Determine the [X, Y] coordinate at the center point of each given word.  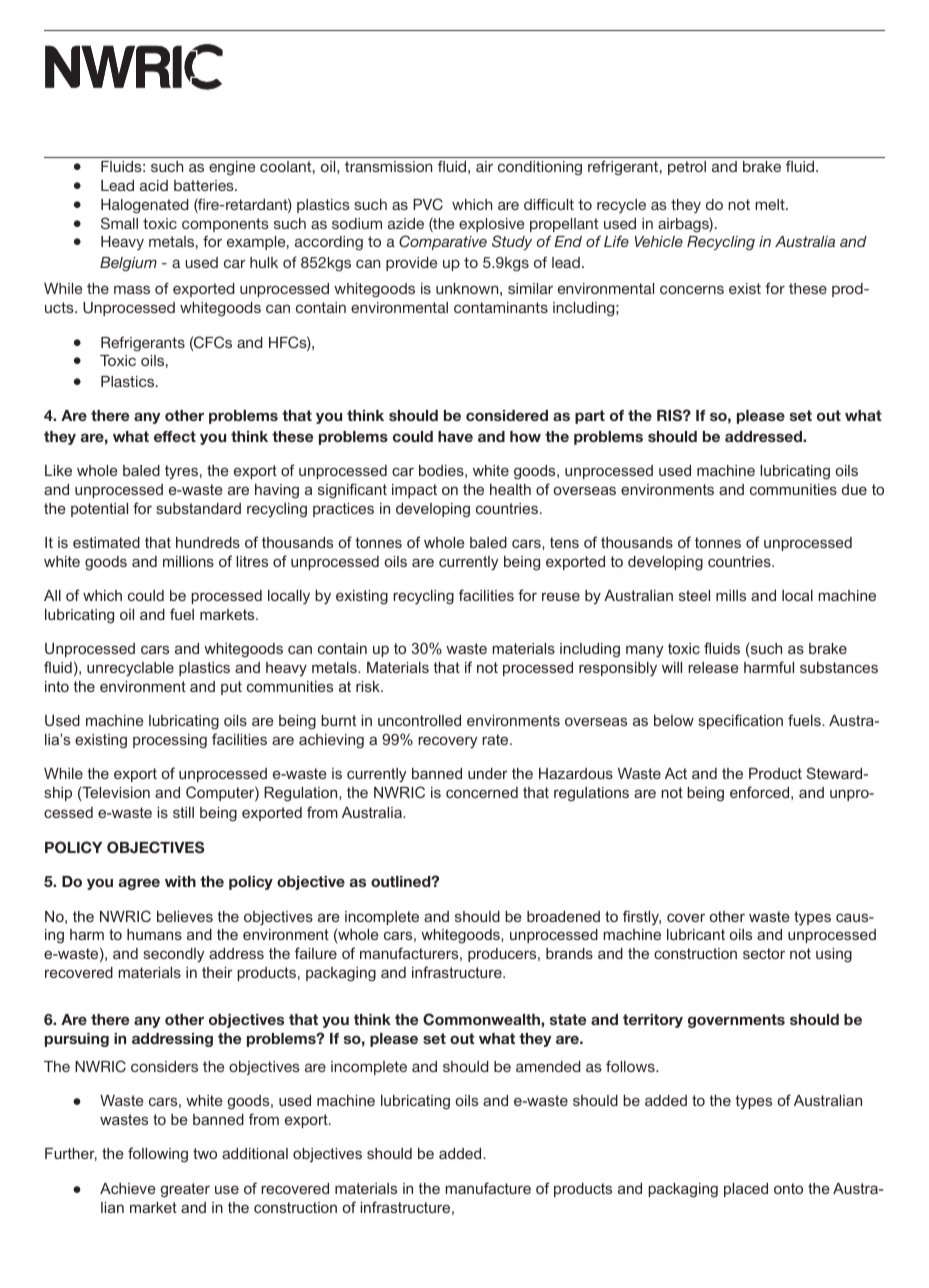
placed [746, 1190]
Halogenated [144, 206]
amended [548, 1066]
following [158, 1155]
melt [771, 204]
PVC [428, 204]
